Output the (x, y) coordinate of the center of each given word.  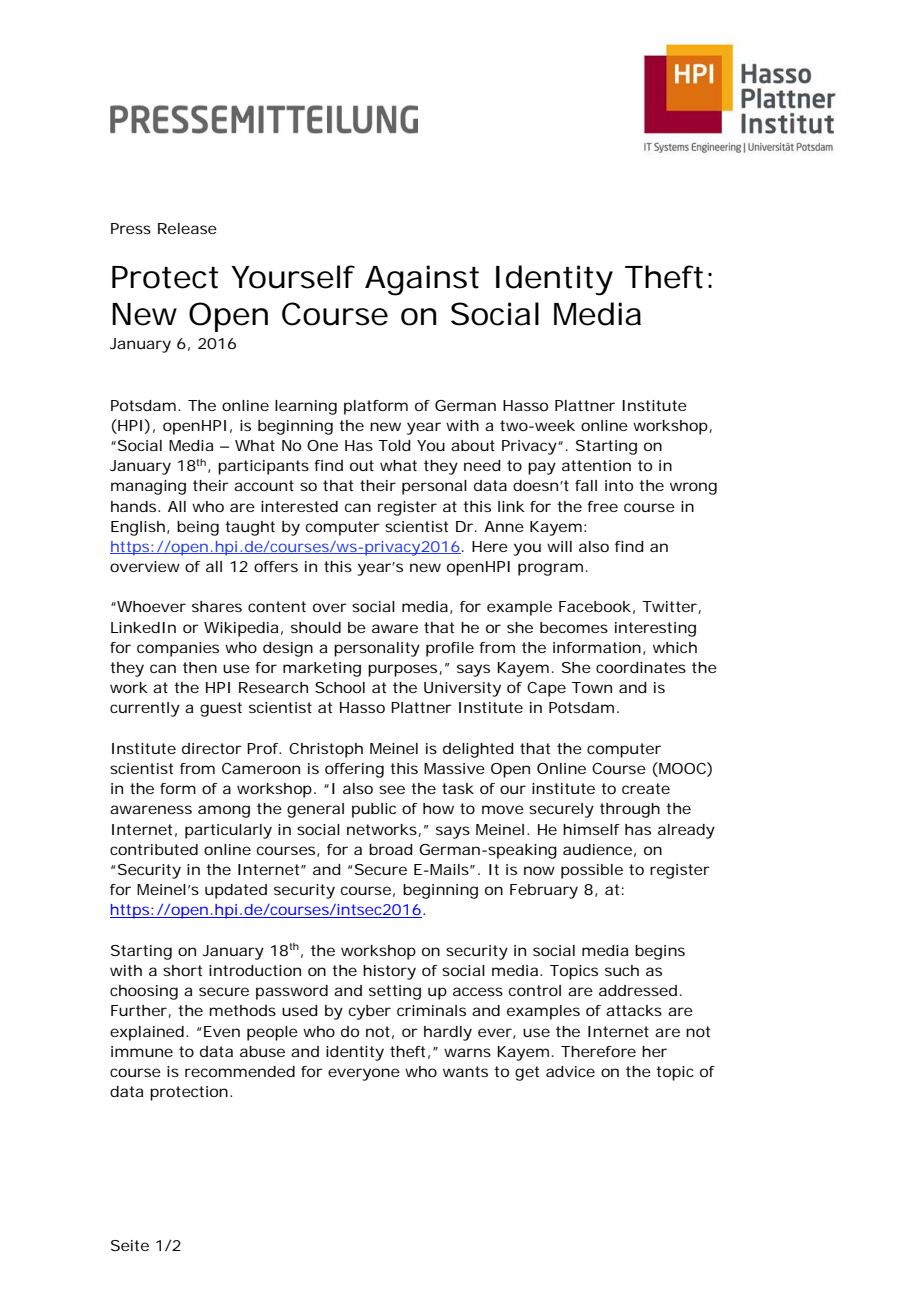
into (619, 485)
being (198, 528)
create (646, 788)
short (182, 970)
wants (465, 1071)
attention (596, 465)
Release (187, 228)
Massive (454, 768)
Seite (130, 1245)
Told (394, 445)
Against (422, 280)
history (389, 972)
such (622, 970)
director (212, 748)
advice (570, 1071)
